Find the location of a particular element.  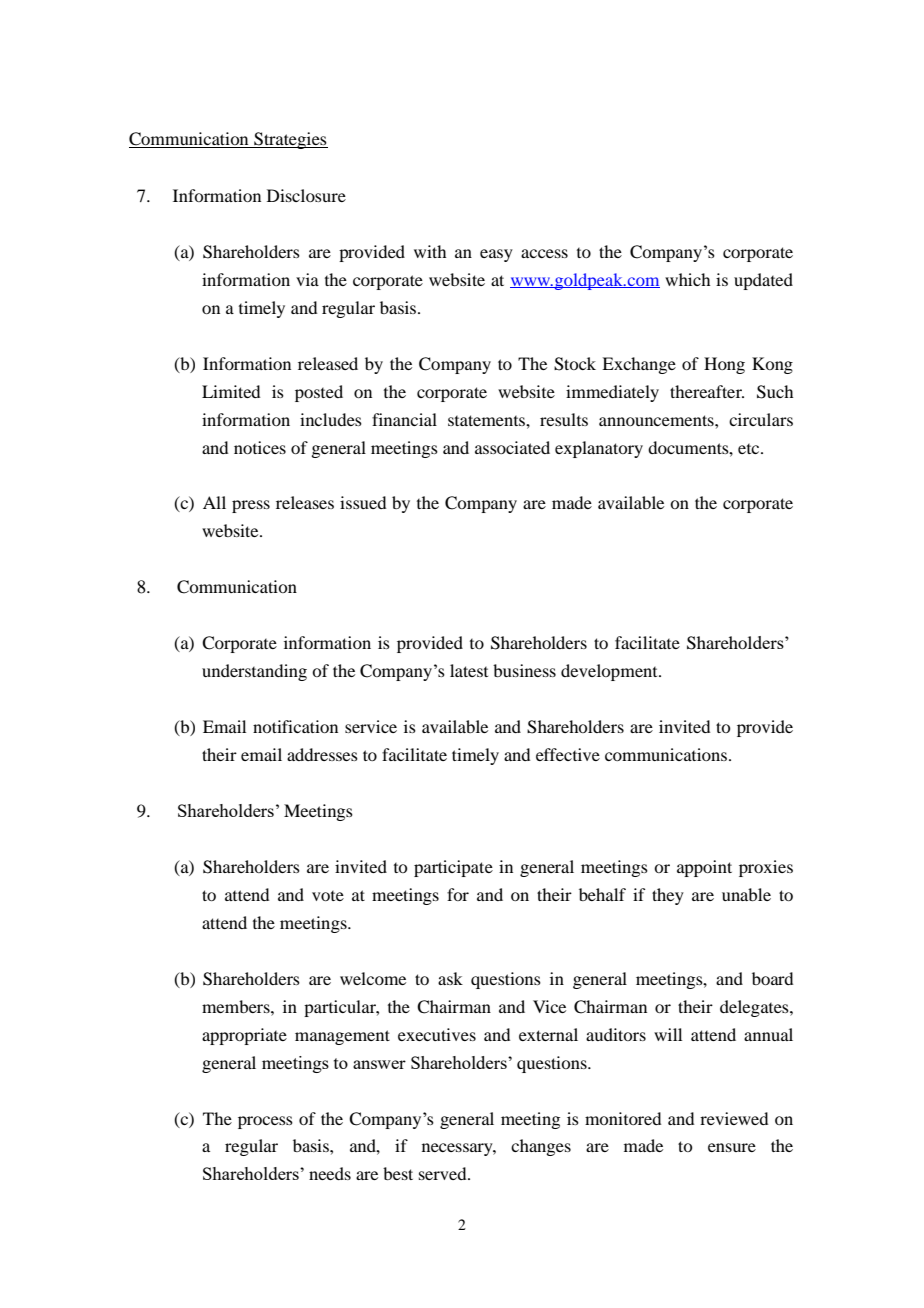

participate is located at coordinates (453, 868).
